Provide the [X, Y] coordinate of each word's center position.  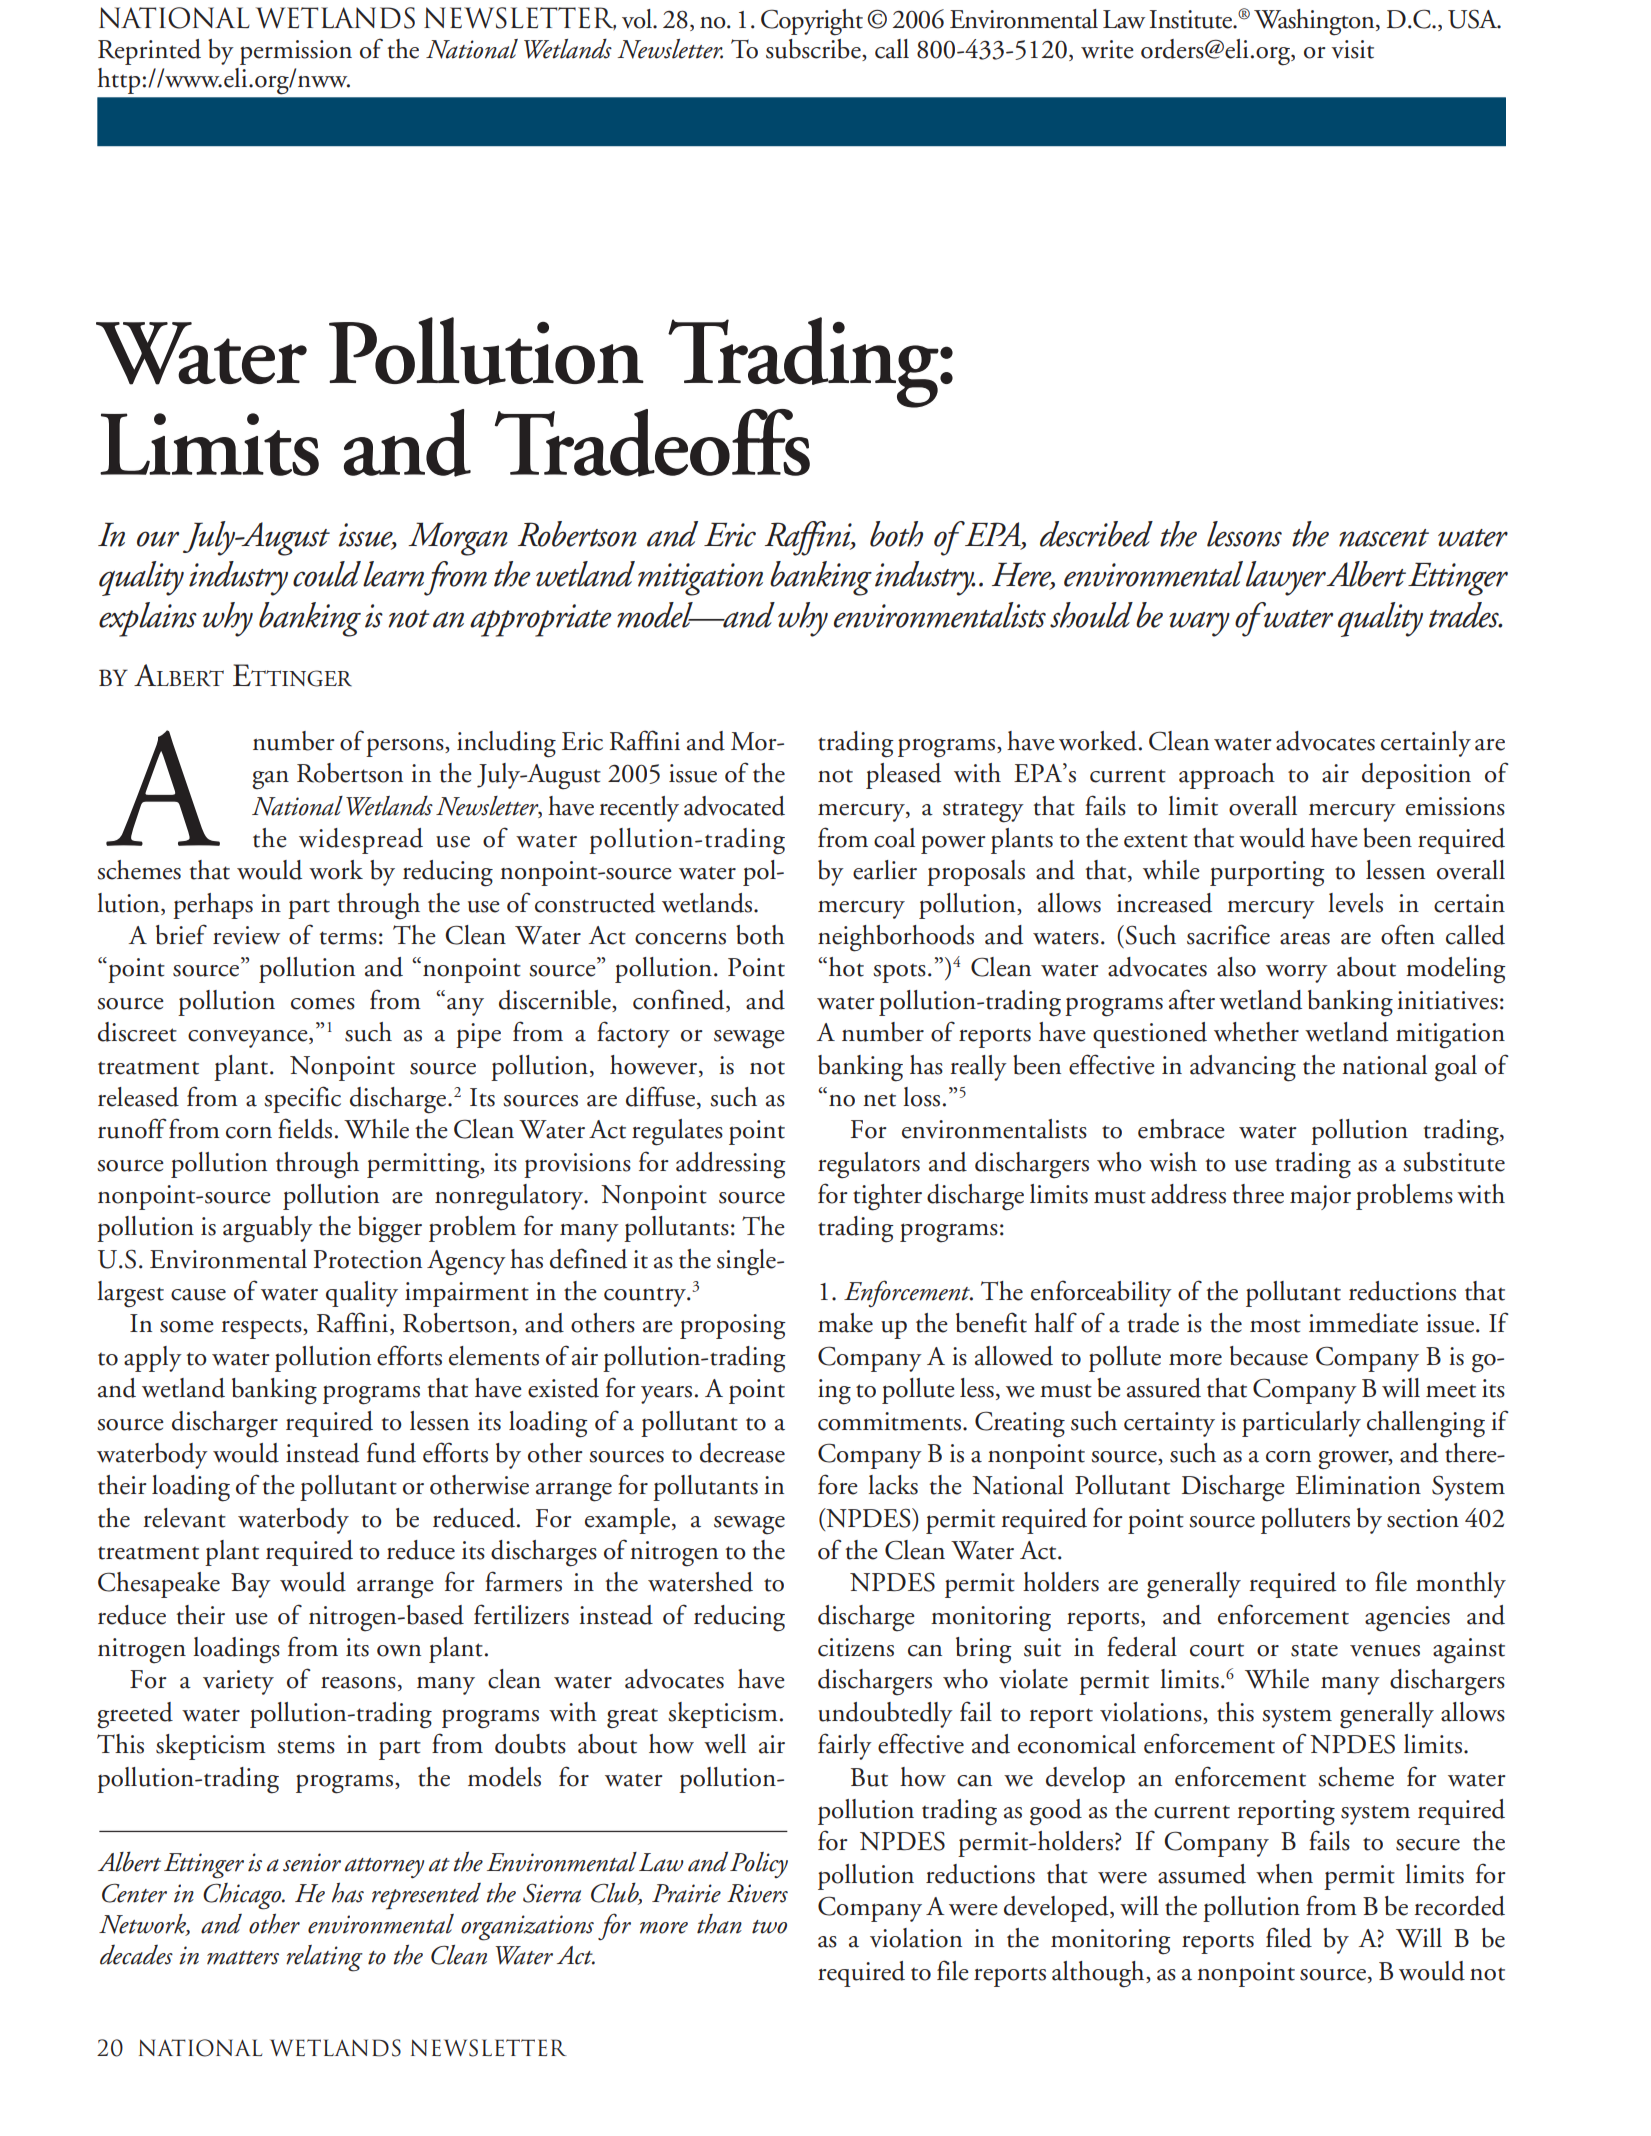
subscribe [814, 50]
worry [1297, 974]
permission [296, 52]
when [1284, 1874]
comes [323, 1004]
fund [391, 1452]
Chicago [243, 1896]
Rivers [757, 1893]
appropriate [541, 620]
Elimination [1358, 1485]
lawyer [1286, 578]
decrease [742, 1453]
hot [845, 967]
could [327, 574]
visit [1352, 49]
